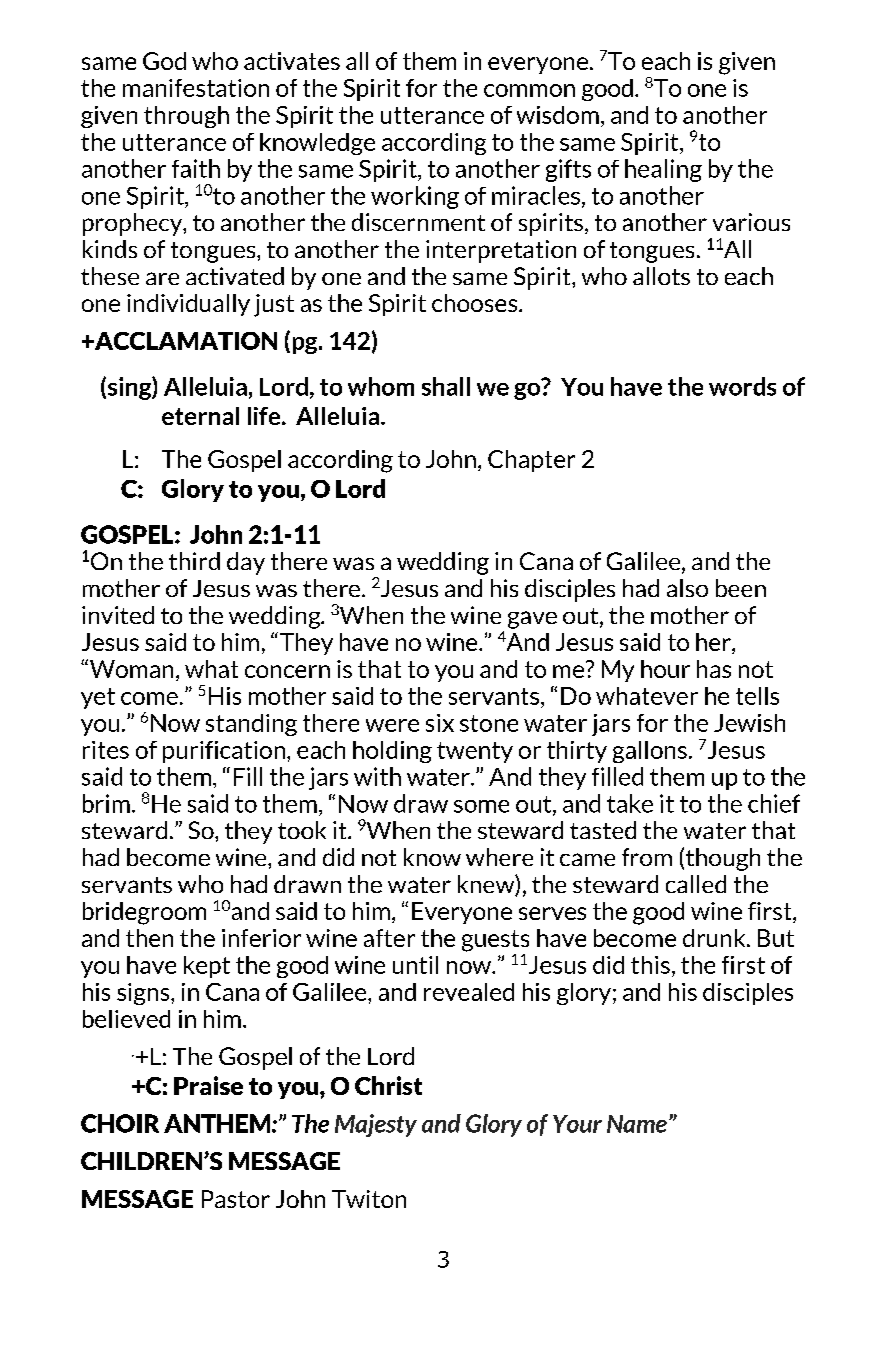 This document has height=1372, width=887. Describe the element at coordinates (637, 1124) in the document. I see `Name` at that location.
